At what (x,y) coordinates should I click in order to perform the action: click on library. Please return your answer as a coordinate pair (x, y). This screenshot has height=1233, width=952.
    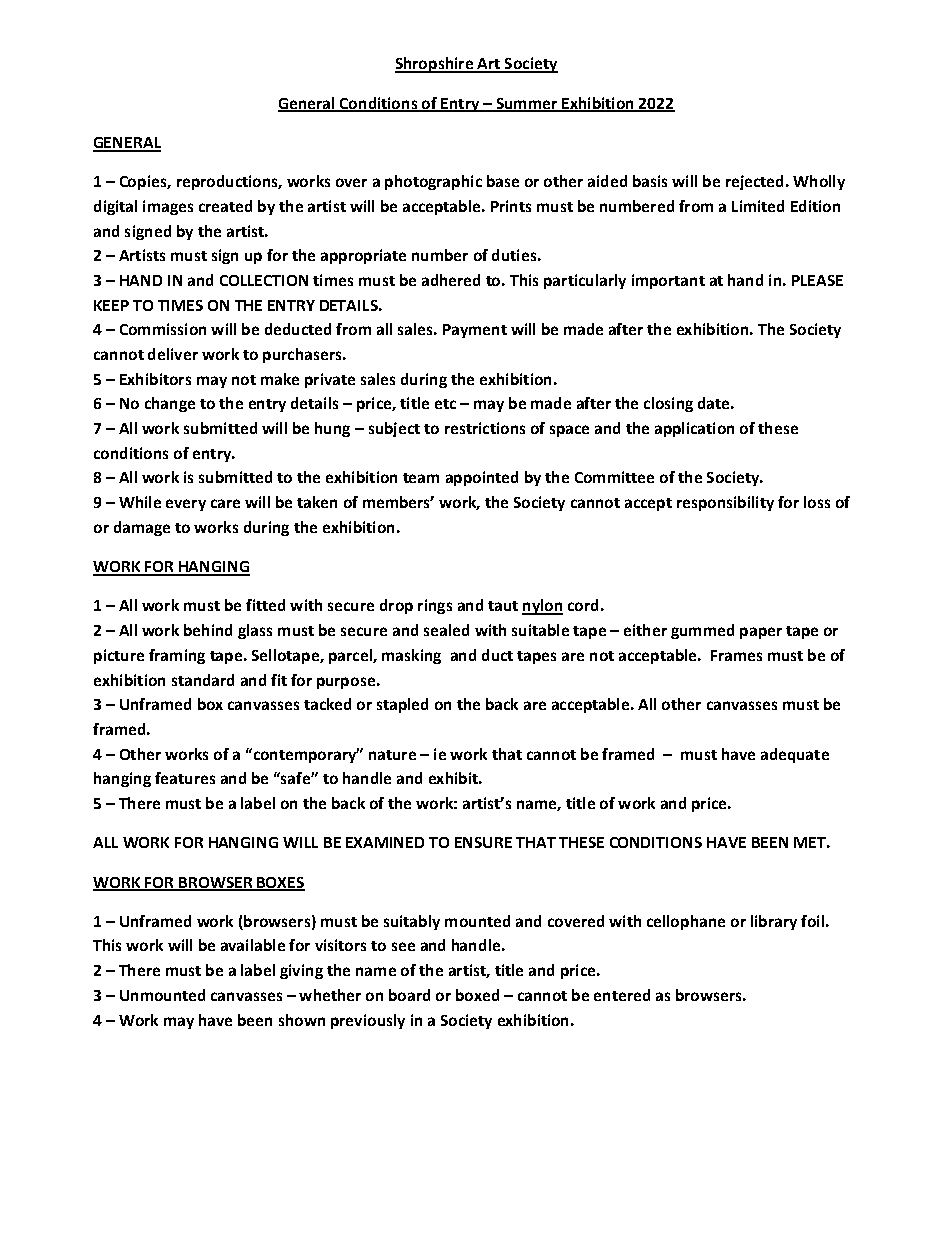
    Looking at the image, I should click on (774, 922).
